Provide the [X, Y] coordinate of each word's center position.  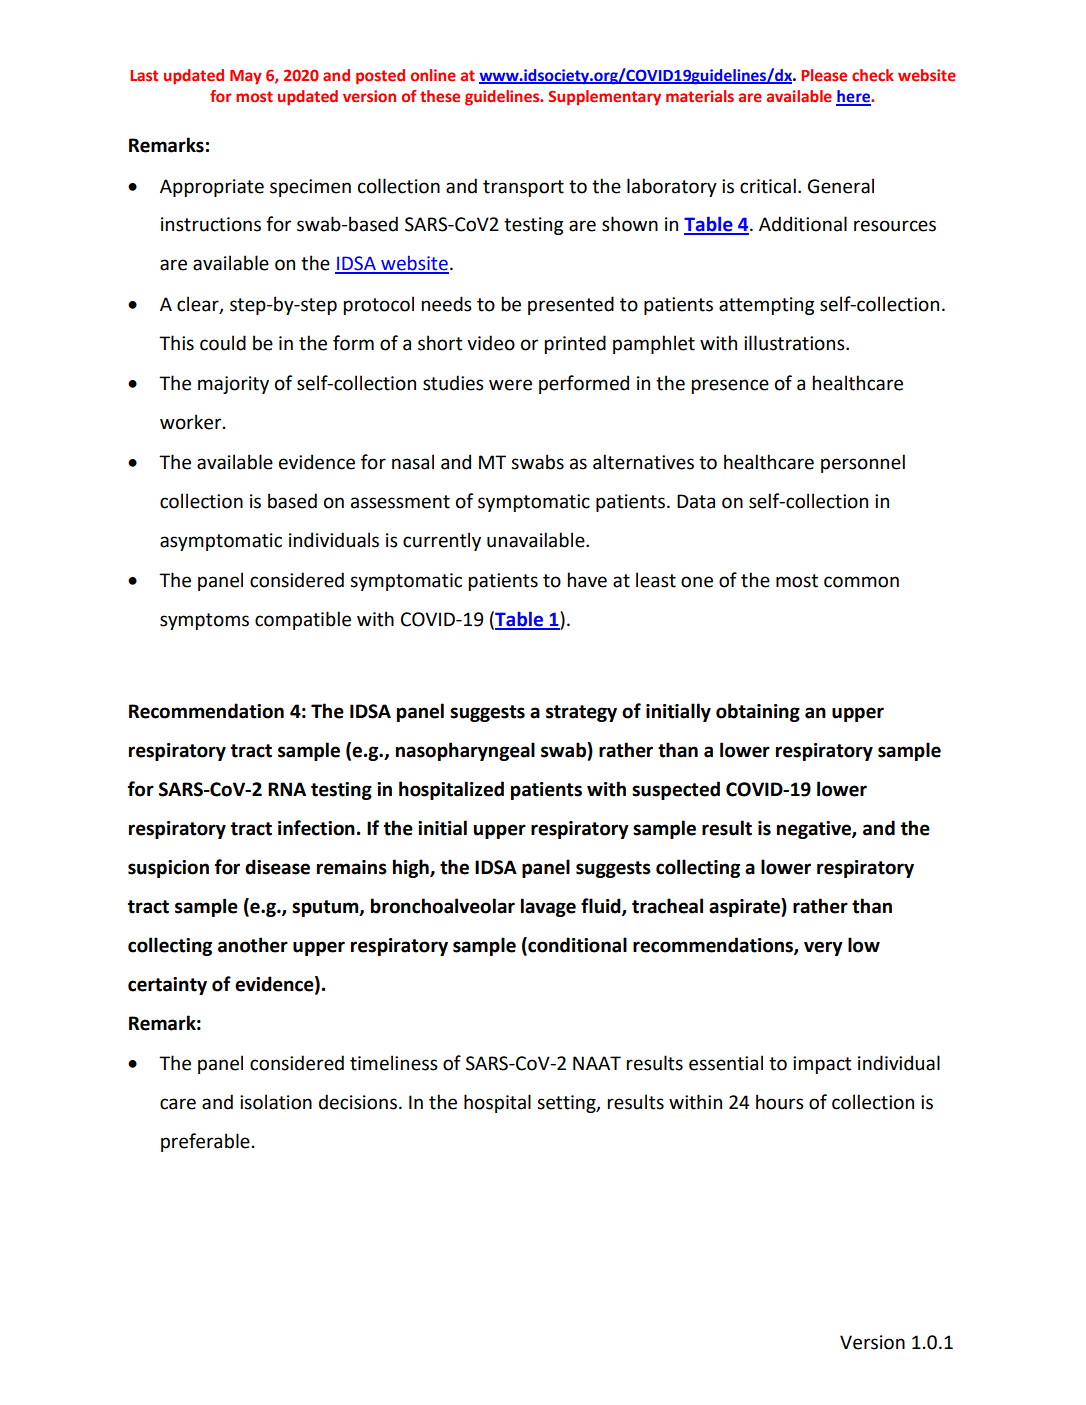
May [246, 77]
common [861, 582]
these [440, 96]
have [587, 580]
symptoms [204, 621]
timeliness [394, 1063]
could [223, 343]
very [823, 948]
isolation [276, 1102]
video [491, 343]
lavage [548, 907]
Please [824, 75]
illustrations [795, 343]
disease [277, 867]
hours [780, 1102]
